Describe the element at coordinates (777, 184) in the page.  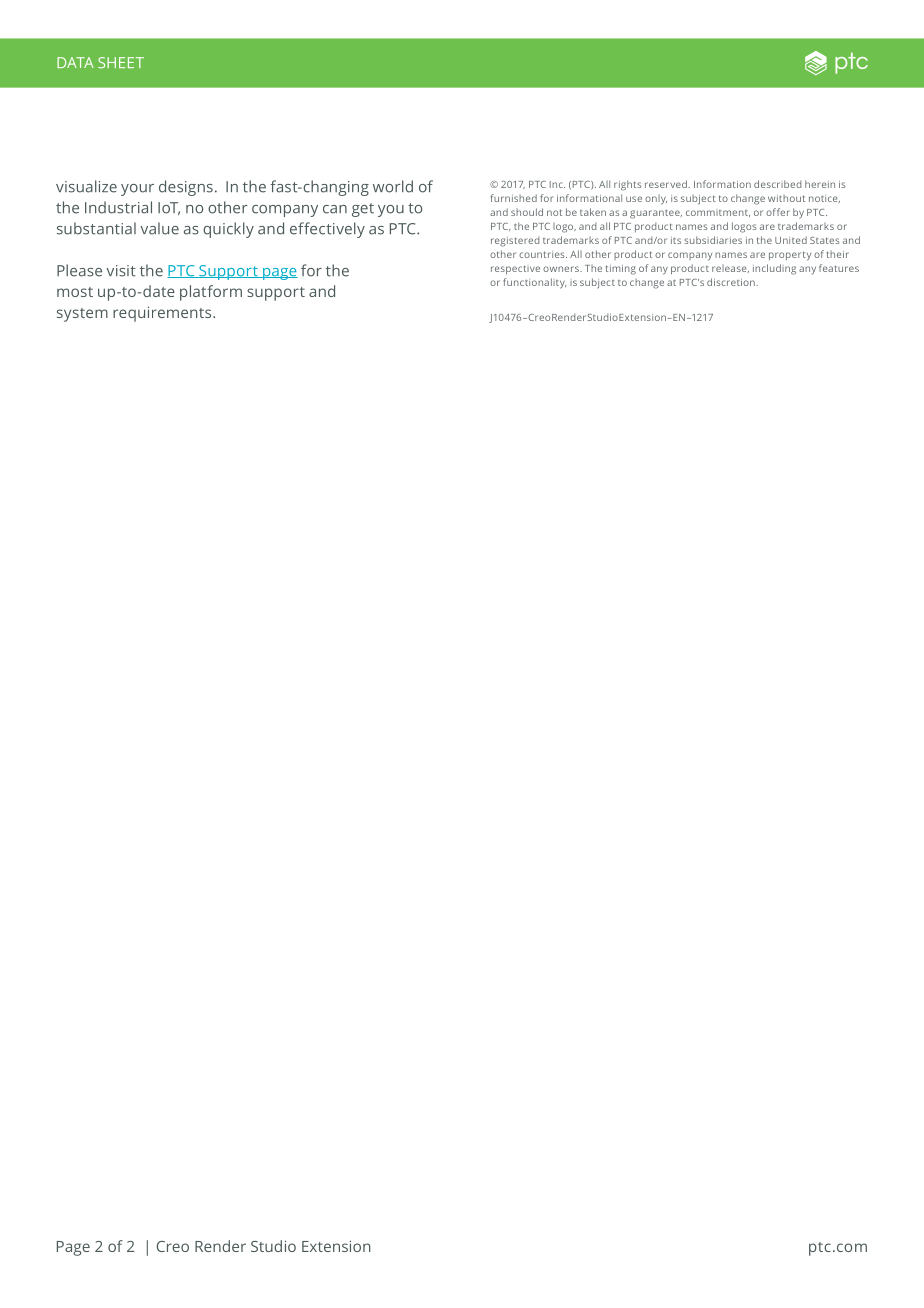
I see `described` at that location.
